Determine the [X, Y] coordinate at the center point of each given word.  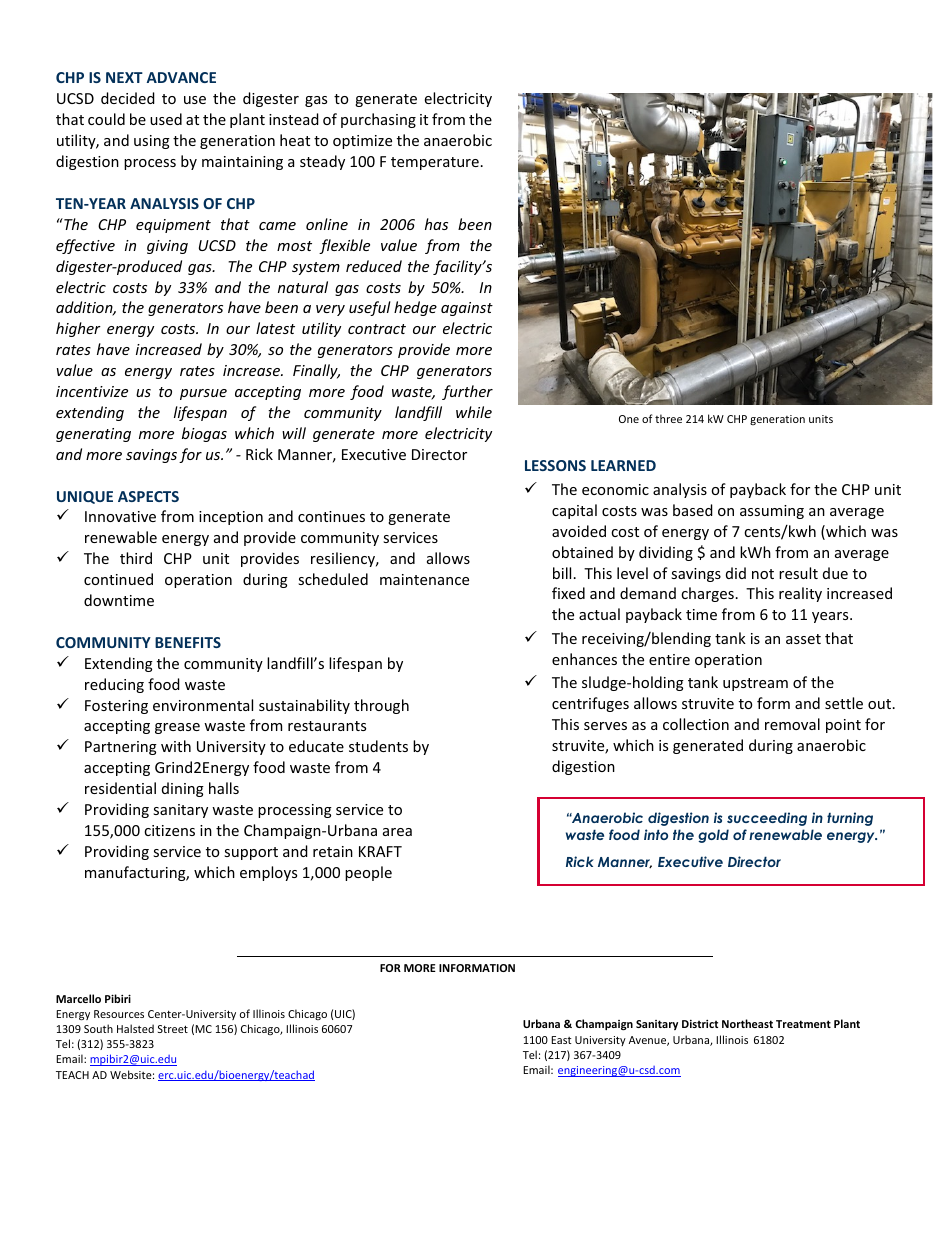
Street [173, 1029]
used [166, 119]
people [368, 873]
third [136, 558]
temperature [435, 163]
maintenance [424, 579]
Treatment [803, 1024]
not [763, 574]
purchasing [378, 120]
